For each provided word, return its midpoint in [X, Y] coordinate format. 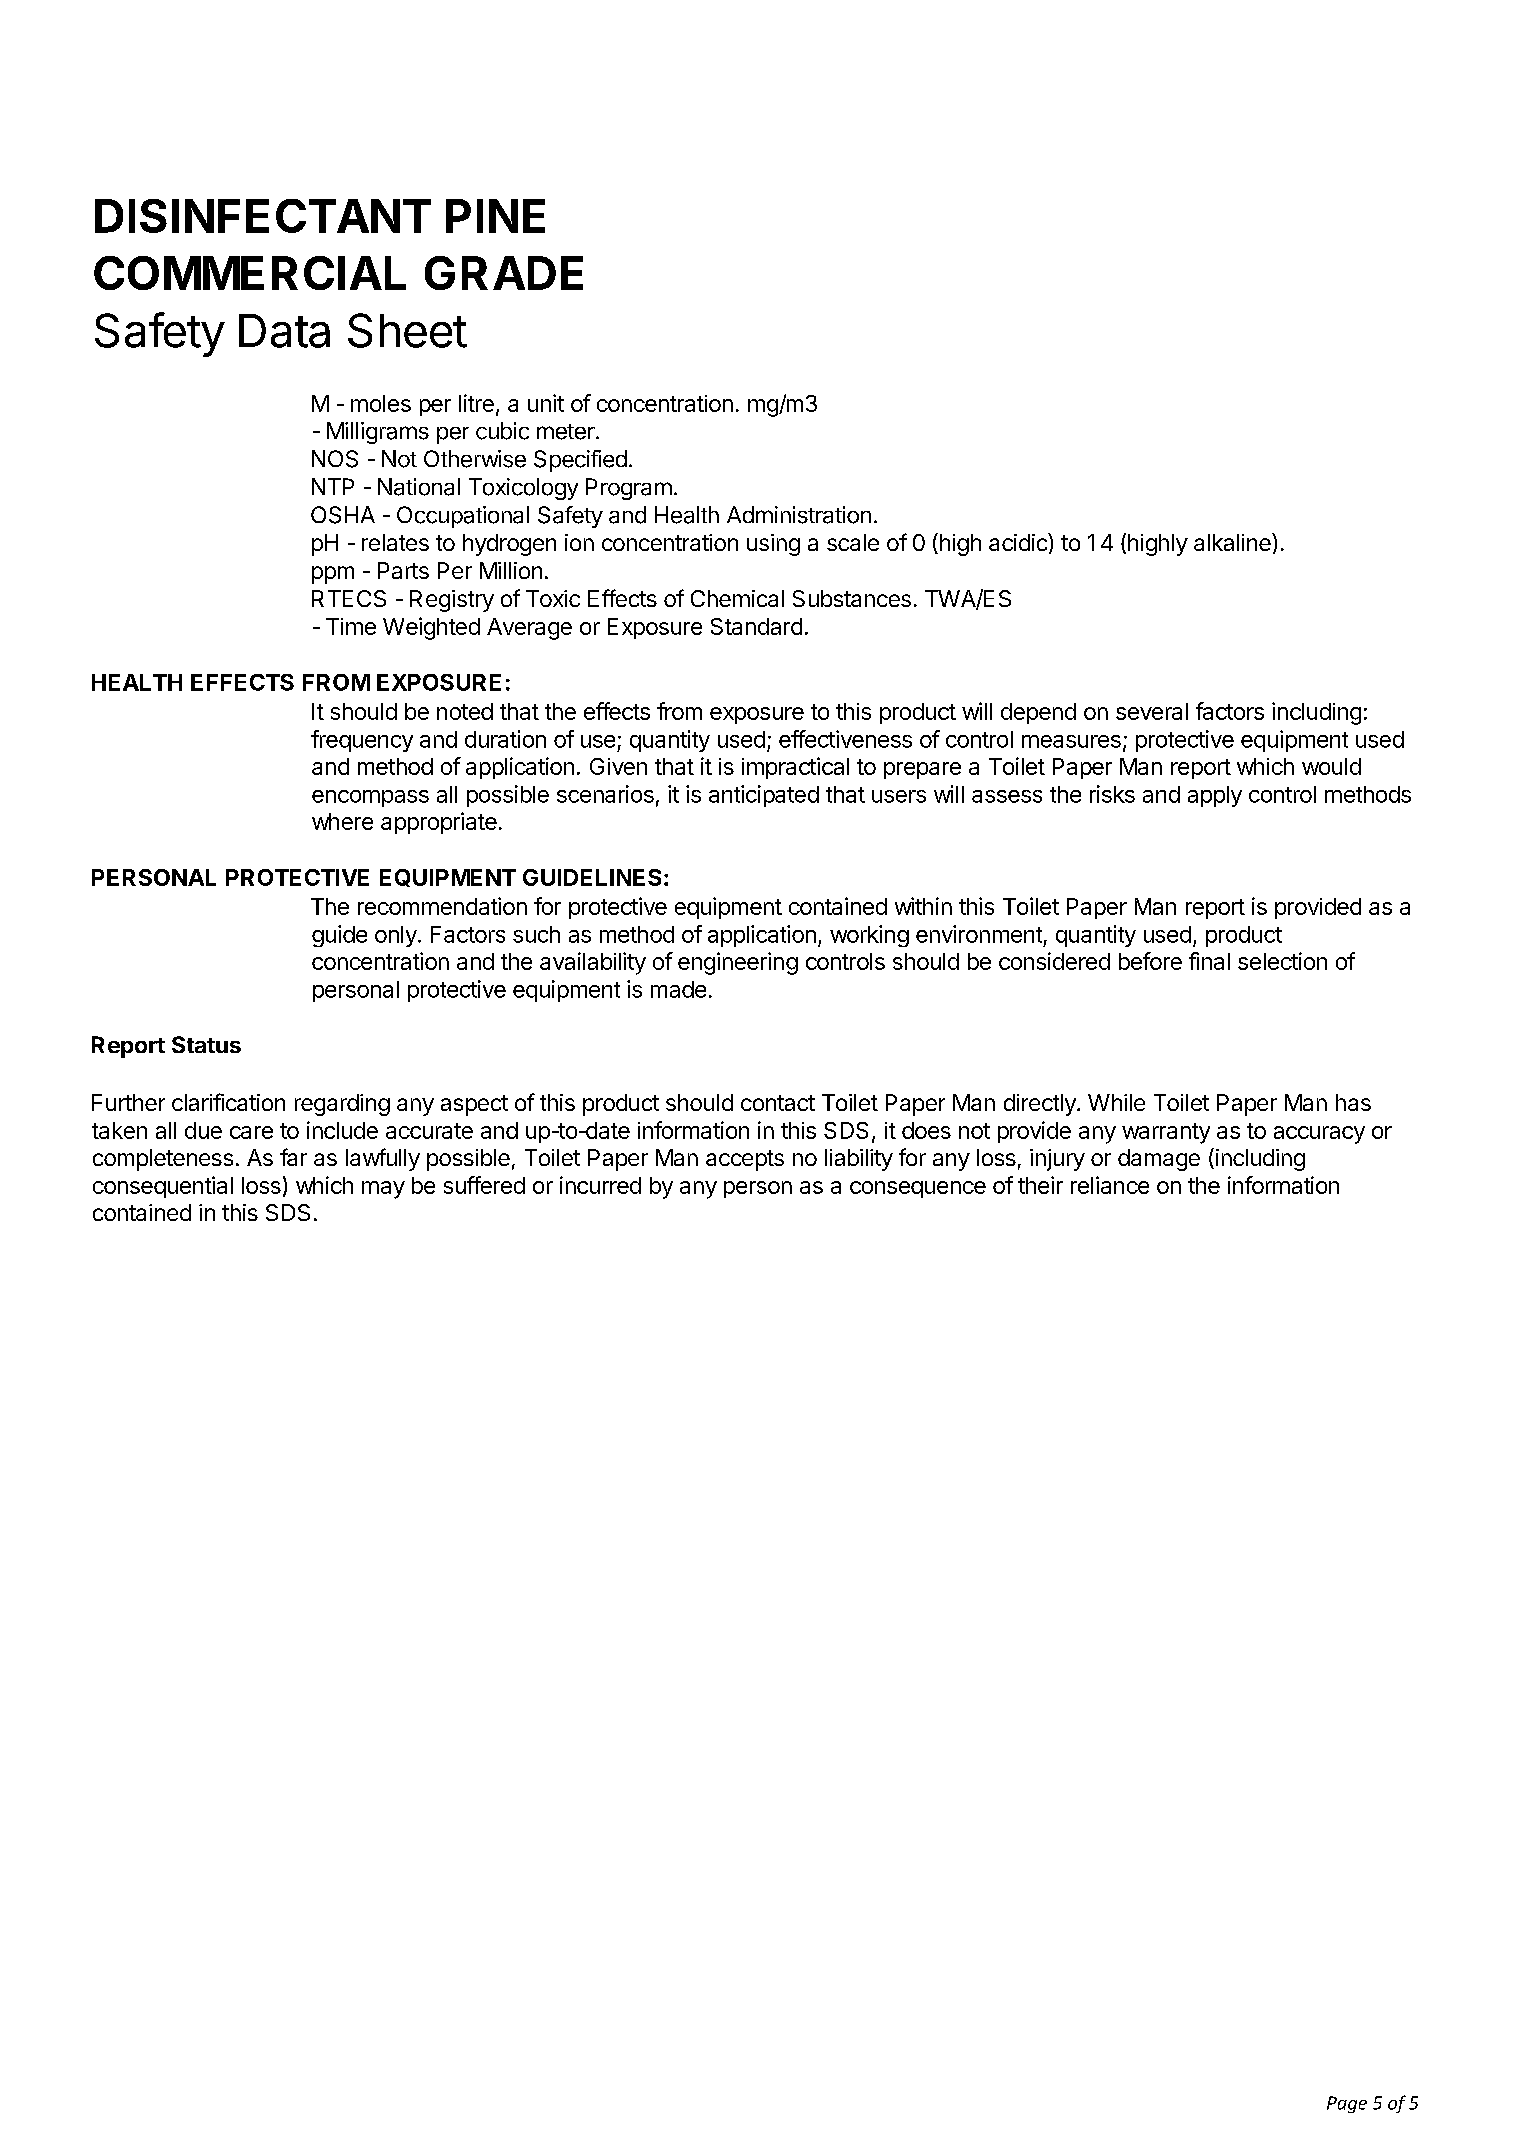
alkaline [1233, 542]
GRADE [504, 273]
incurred [600, 1185]
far [293, 1157]
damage [1159, 1160]
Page [1347, 2104]
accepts [745, 1160]
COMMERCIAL [250, 273]
